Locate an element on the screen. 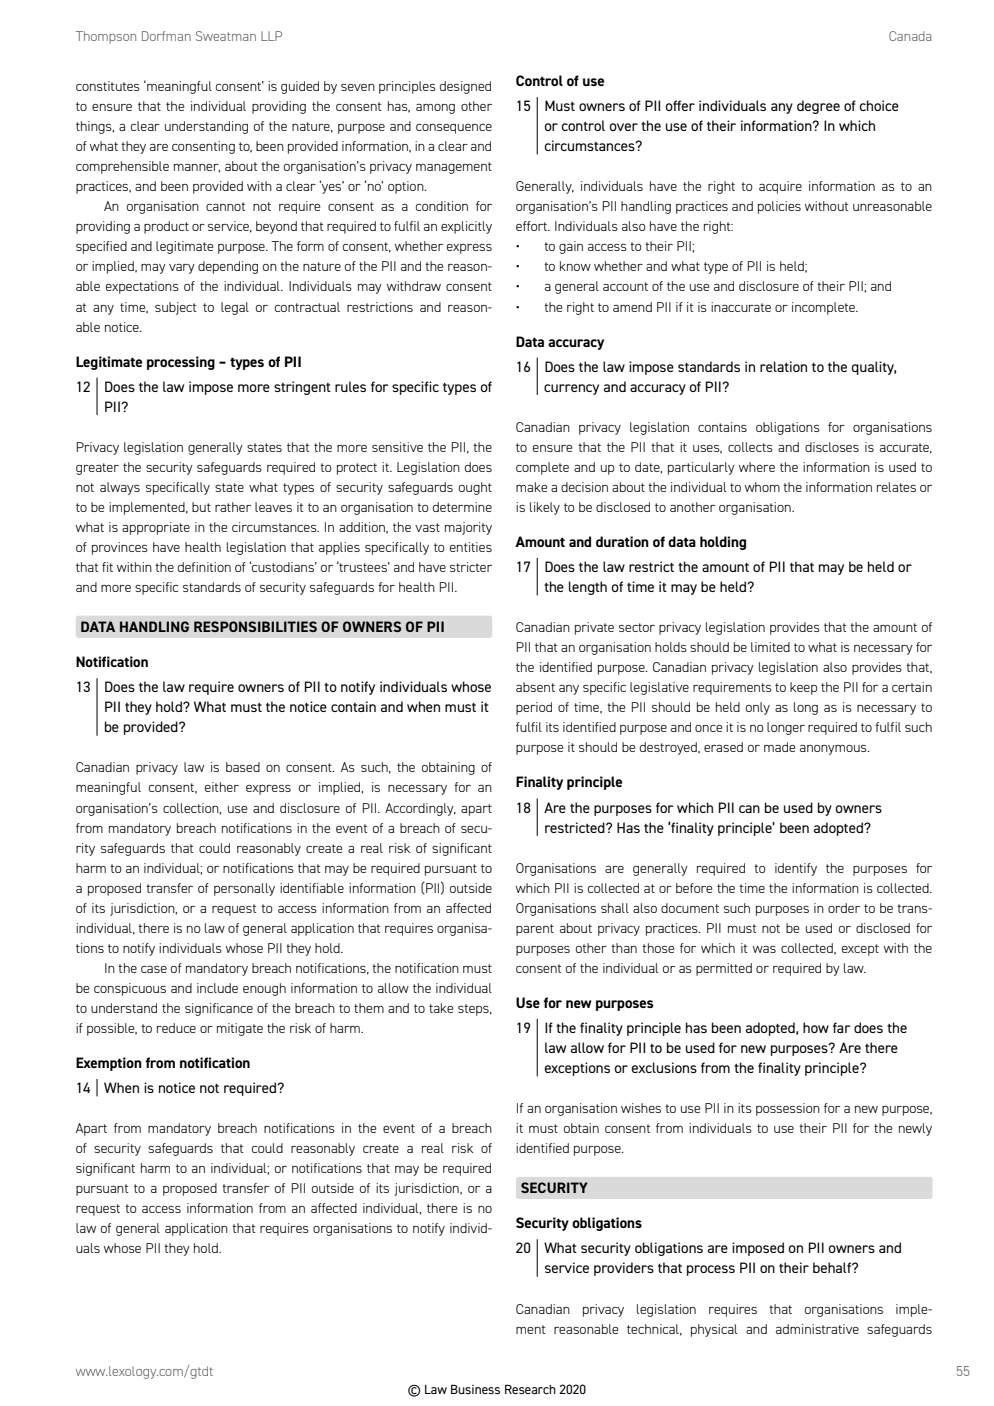  Business is located at coordinates (475, 1389).
